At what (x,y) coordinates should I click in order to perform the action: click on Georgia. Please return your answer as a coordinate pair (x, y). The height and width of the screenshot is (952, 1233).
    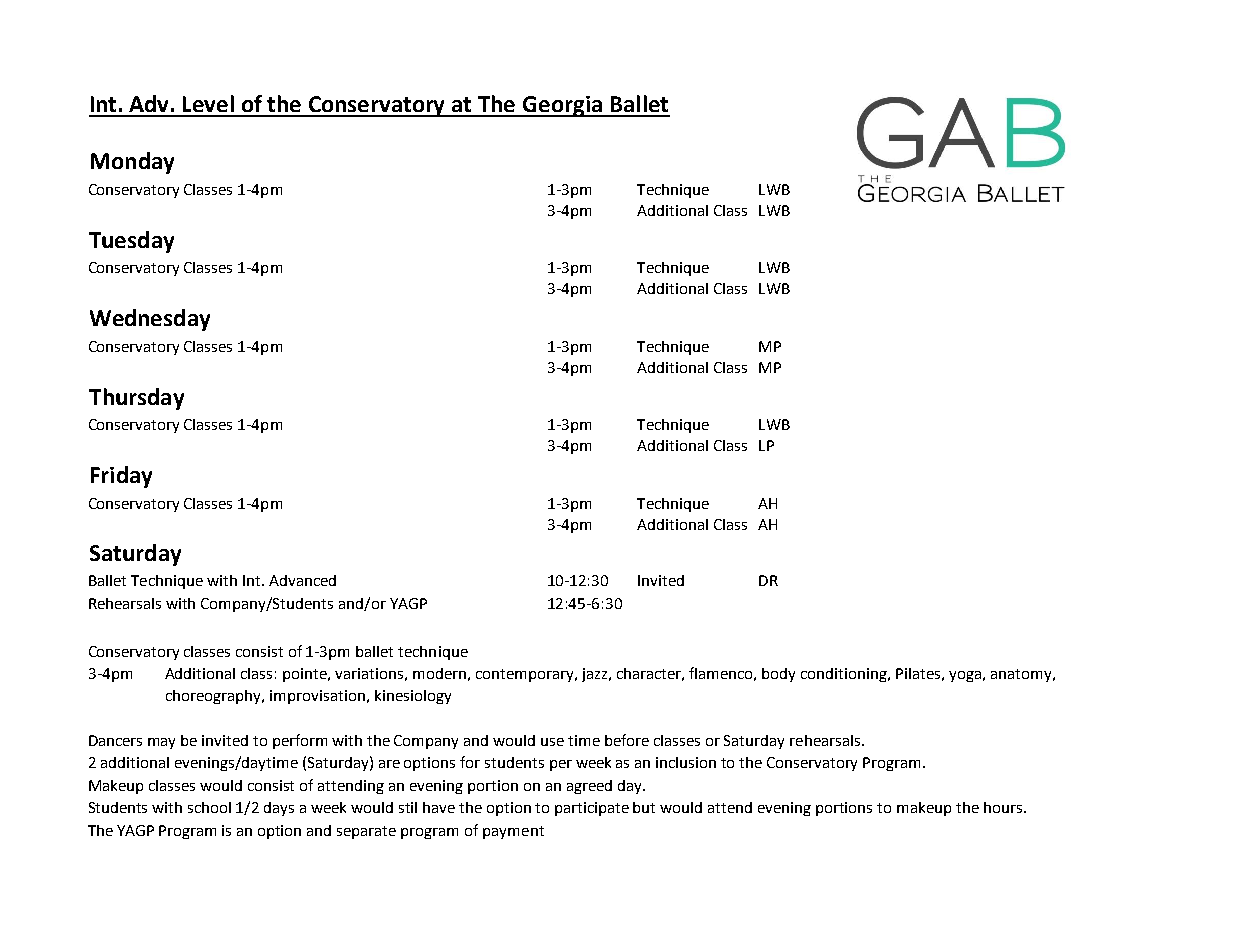
    Looking at the image, I should click on (562, 106).
